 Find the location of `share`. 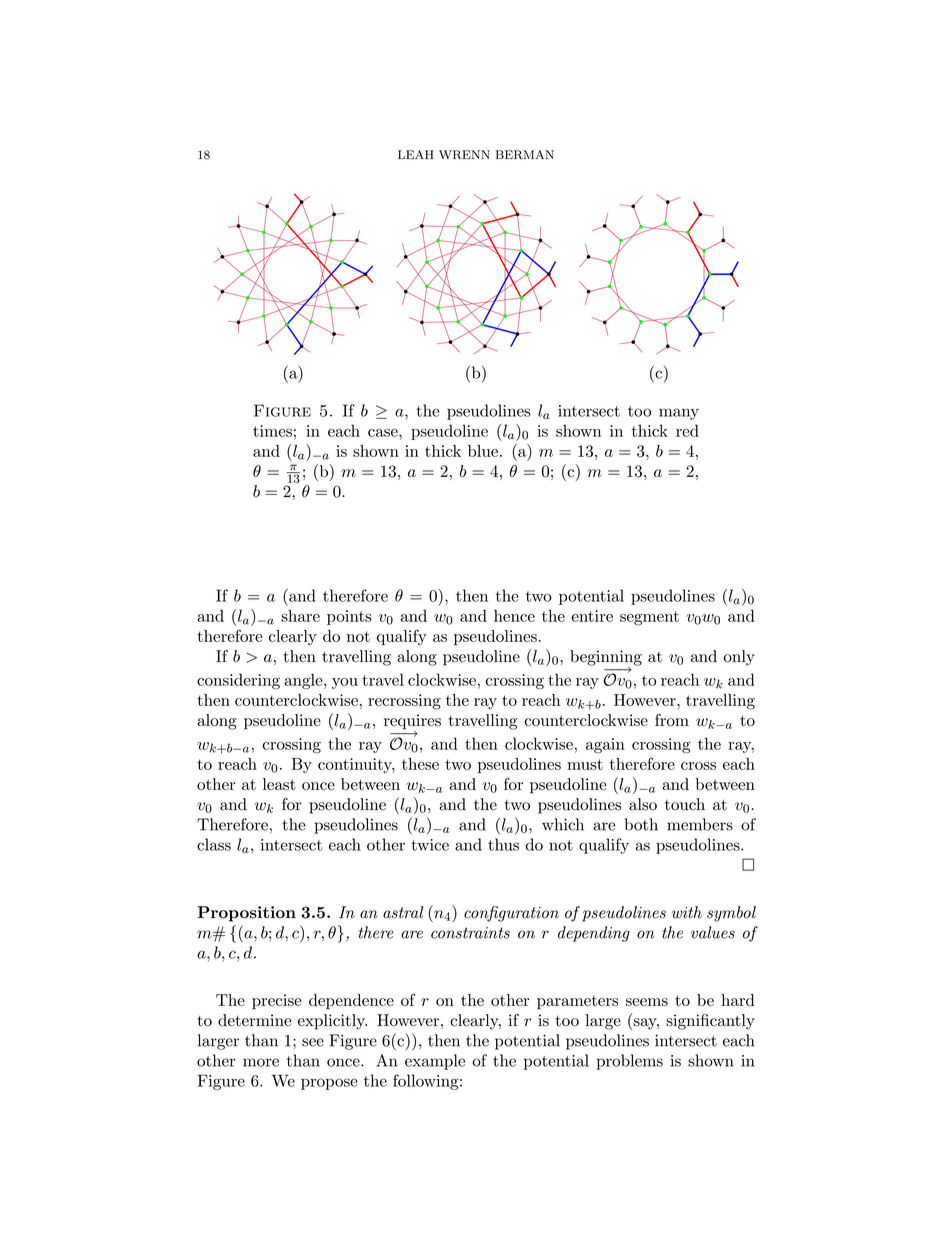

share is located at coordinates (300, 616).
